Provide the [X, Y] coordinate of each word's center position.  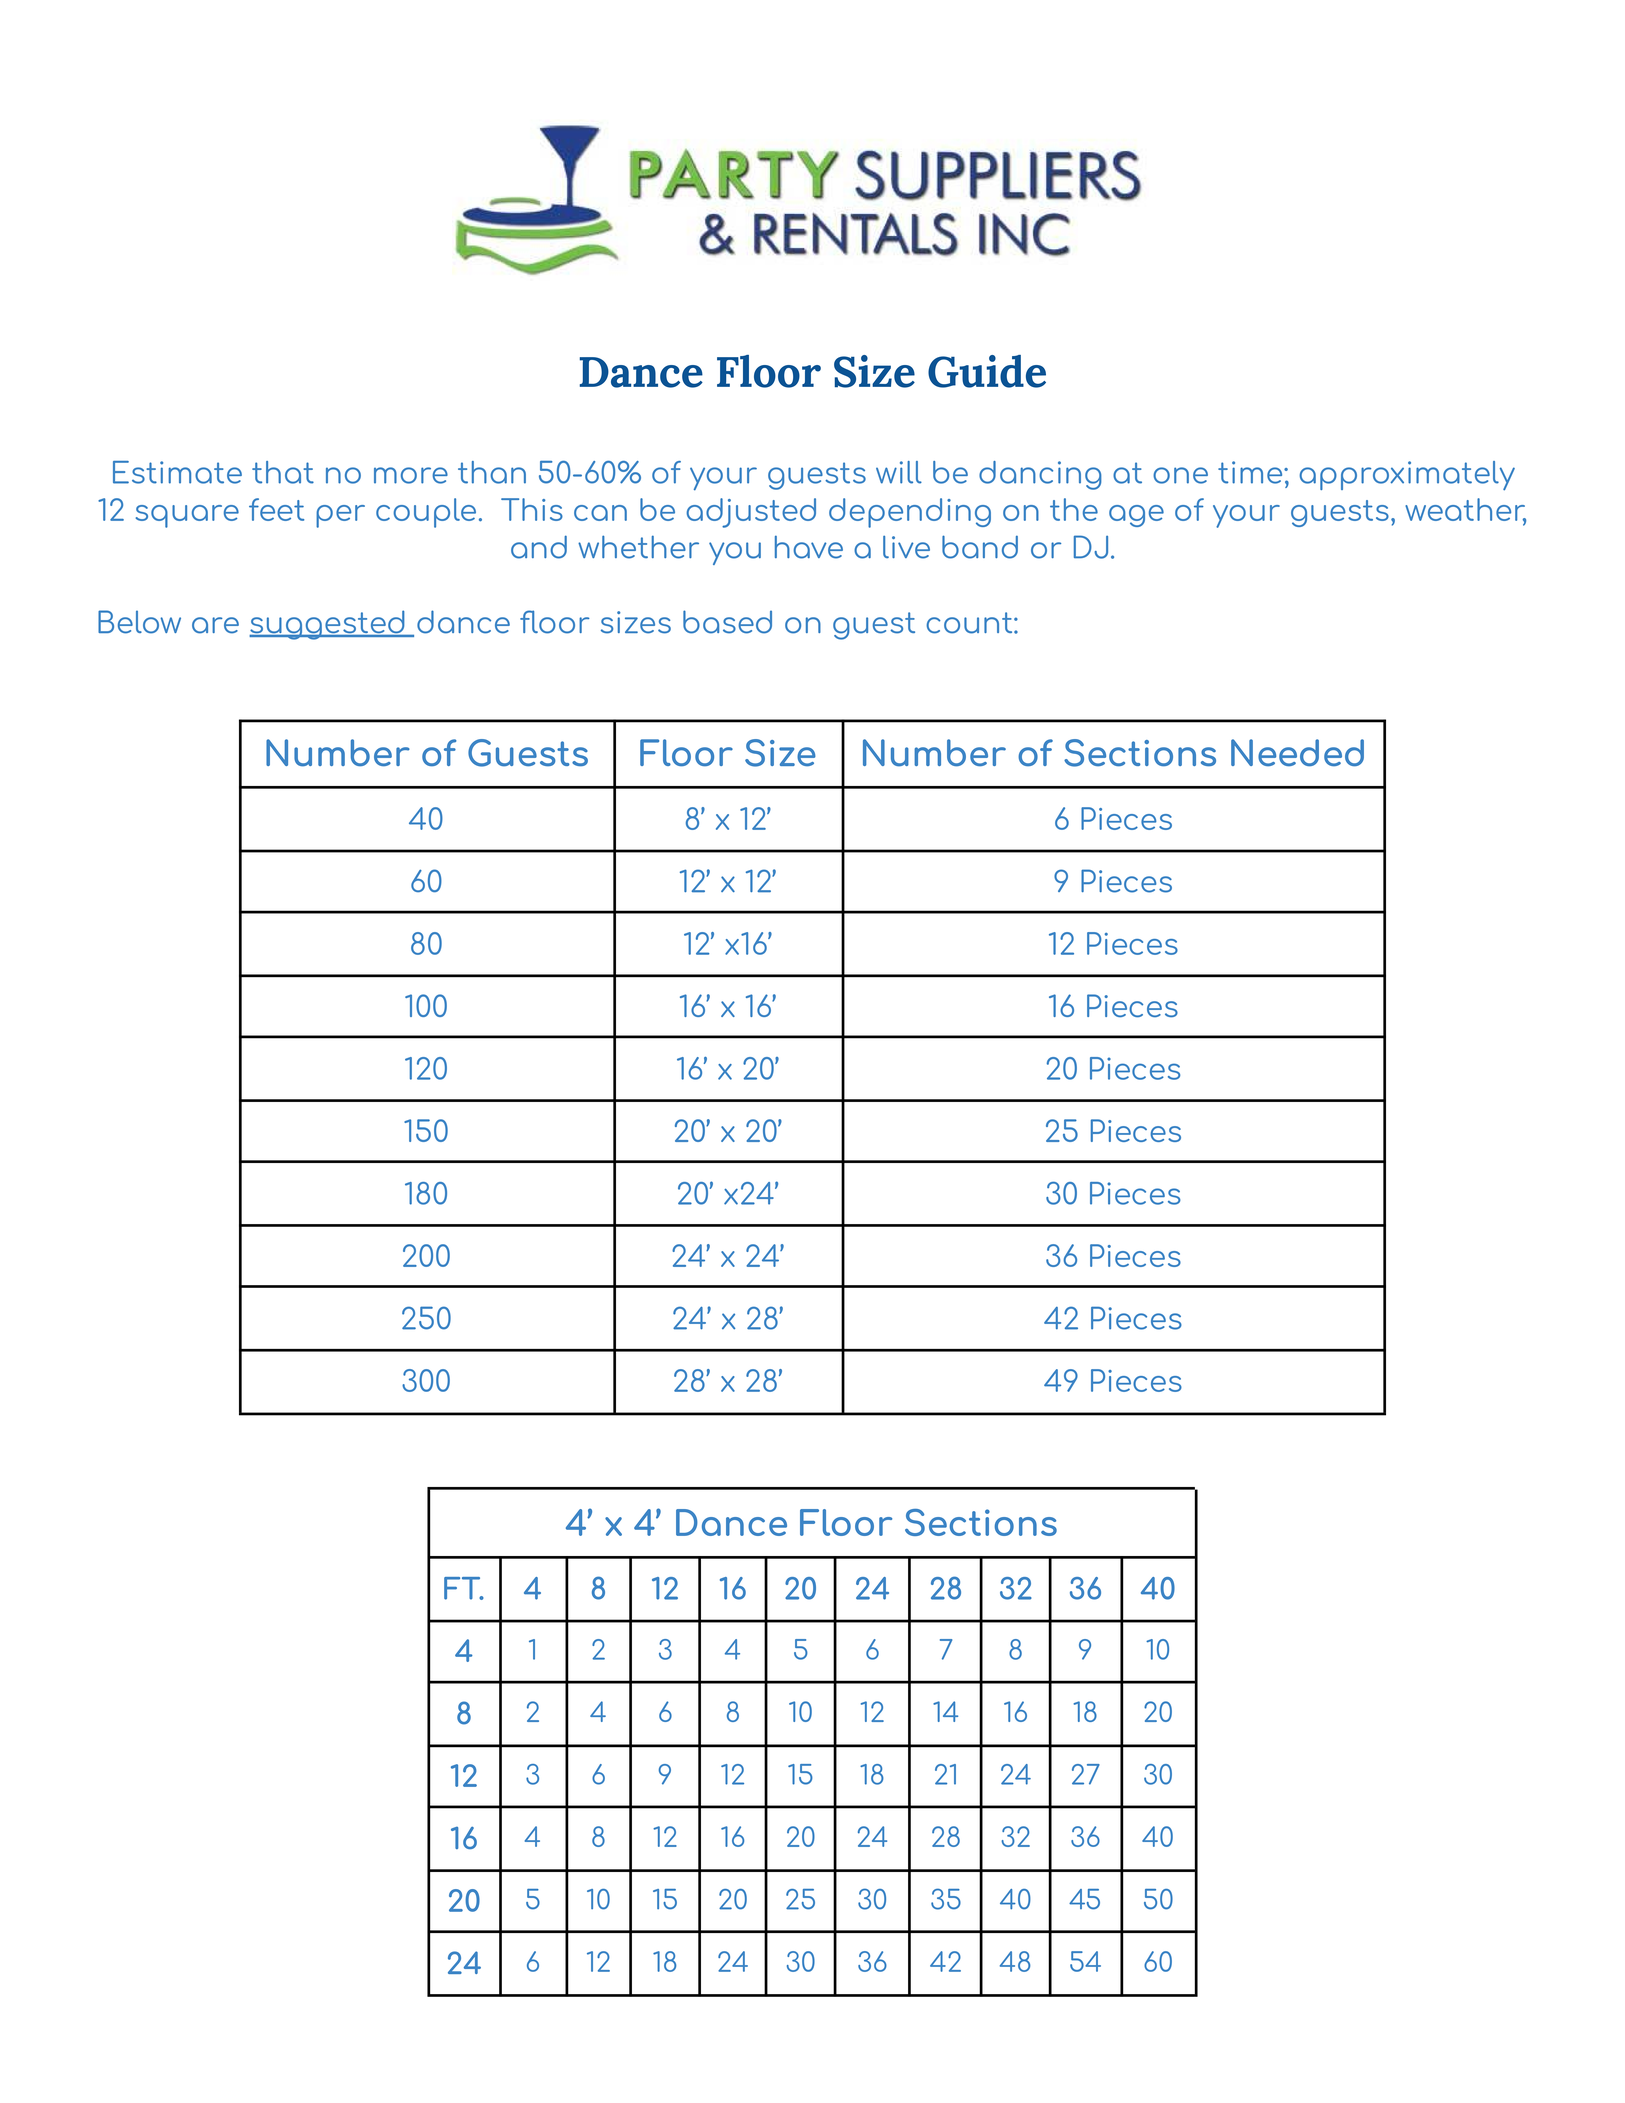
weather [1465, 511]
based [727, 622]
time [1251, 472]
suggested [328, 625]
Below [139, 622]
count [970, 623]
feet [276, 509]
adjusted [751, 513]
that [283, 472]
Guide [987, 371]
